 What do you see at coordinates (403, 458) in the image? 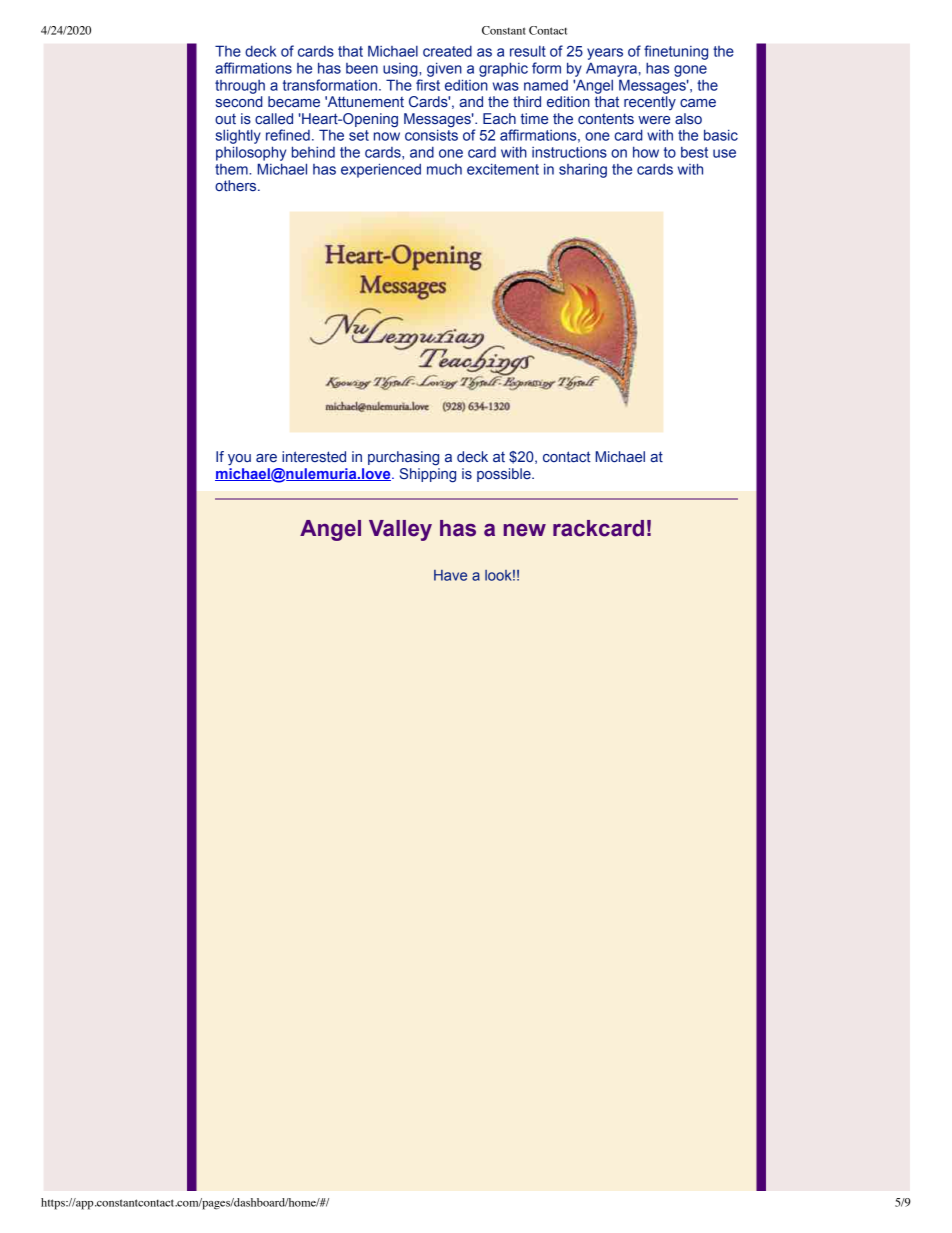
I see `purchasing` at bounding box center [403, 458].
